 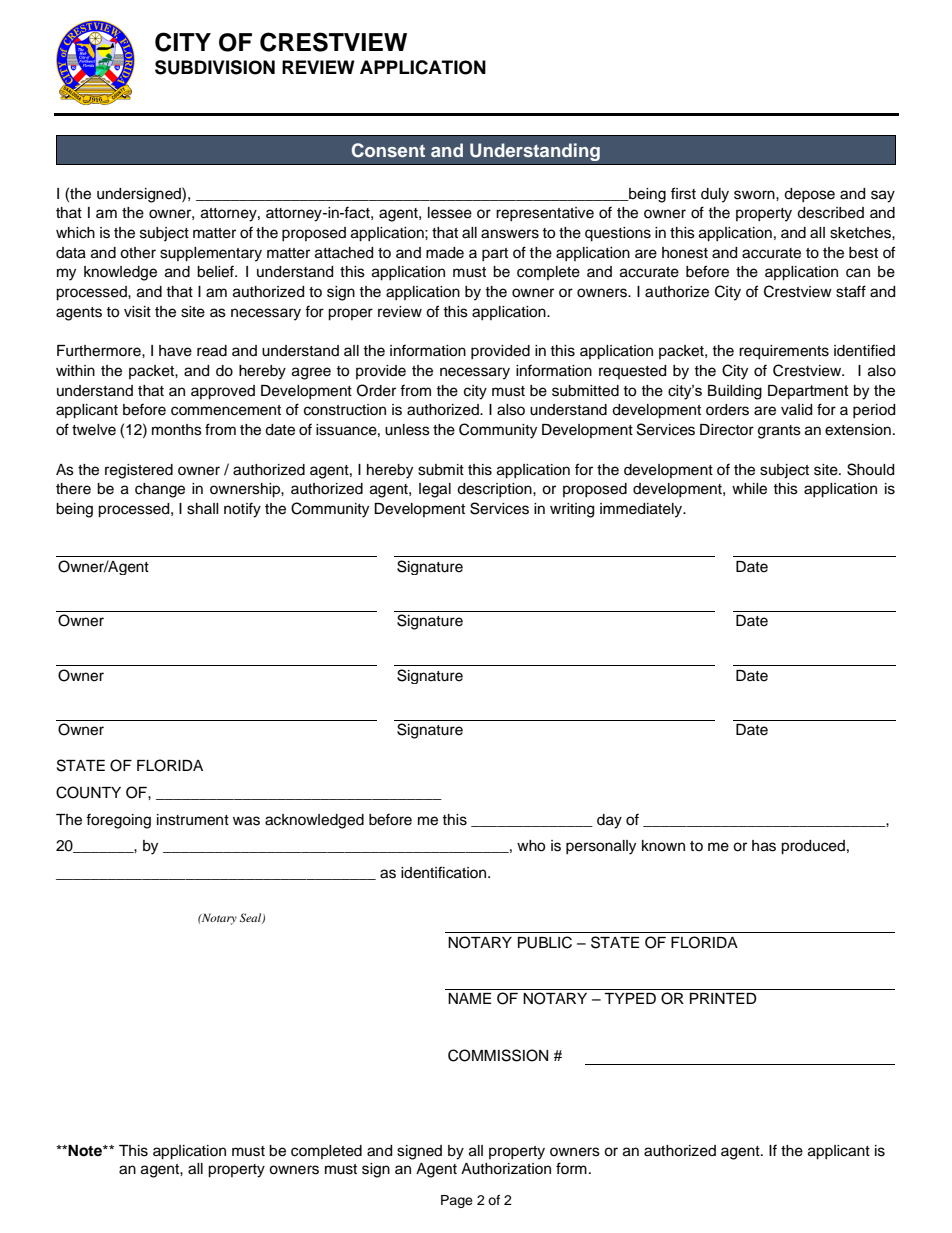 I want to click on has, so click(x=764, y=846).
